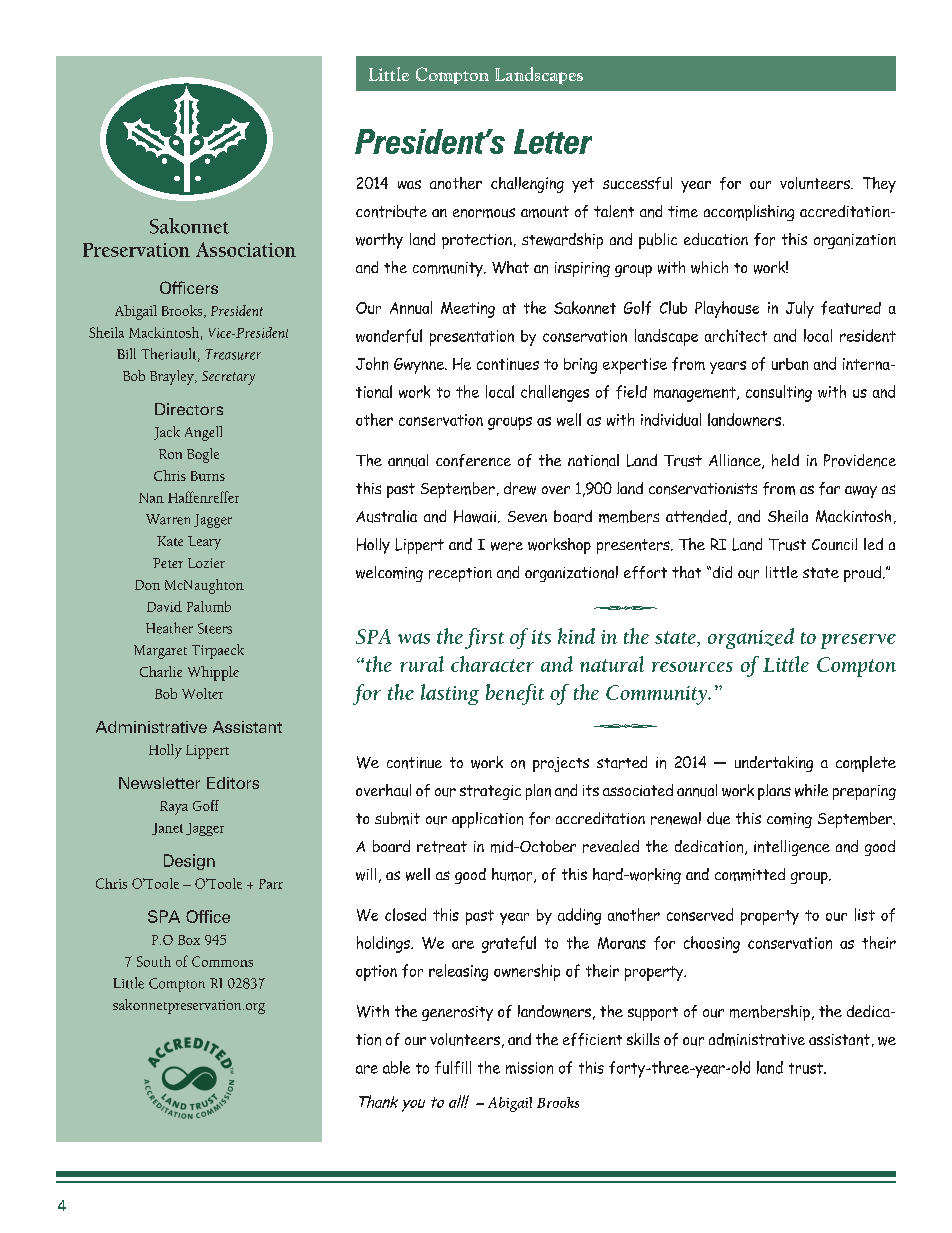 The width and height of the screenshot is (952, 1233). What do you see at coordinates (751, 638) in the screenshot?
I see `organized` at bounding box center [751, 638].
